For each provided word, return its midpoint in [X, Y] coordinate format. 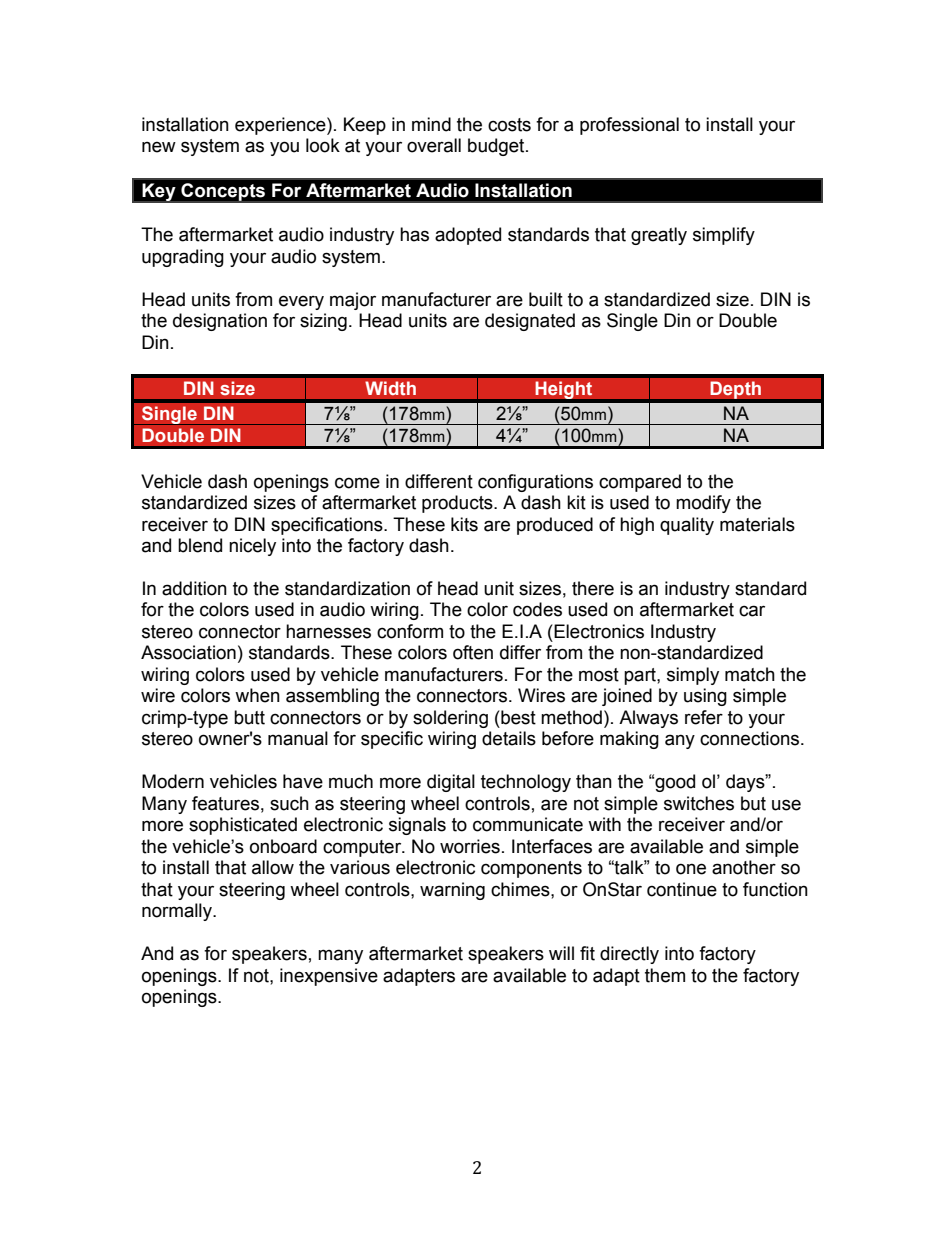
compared [640, 483]
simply [693, 676]
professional [629, 126]
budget [497, 147]
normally [178, 912]
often [473, 652]
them [665, 975]
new [159, 147]
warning [452, 891]
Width [390, 388]
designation [220, 322]
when [257, 695]
